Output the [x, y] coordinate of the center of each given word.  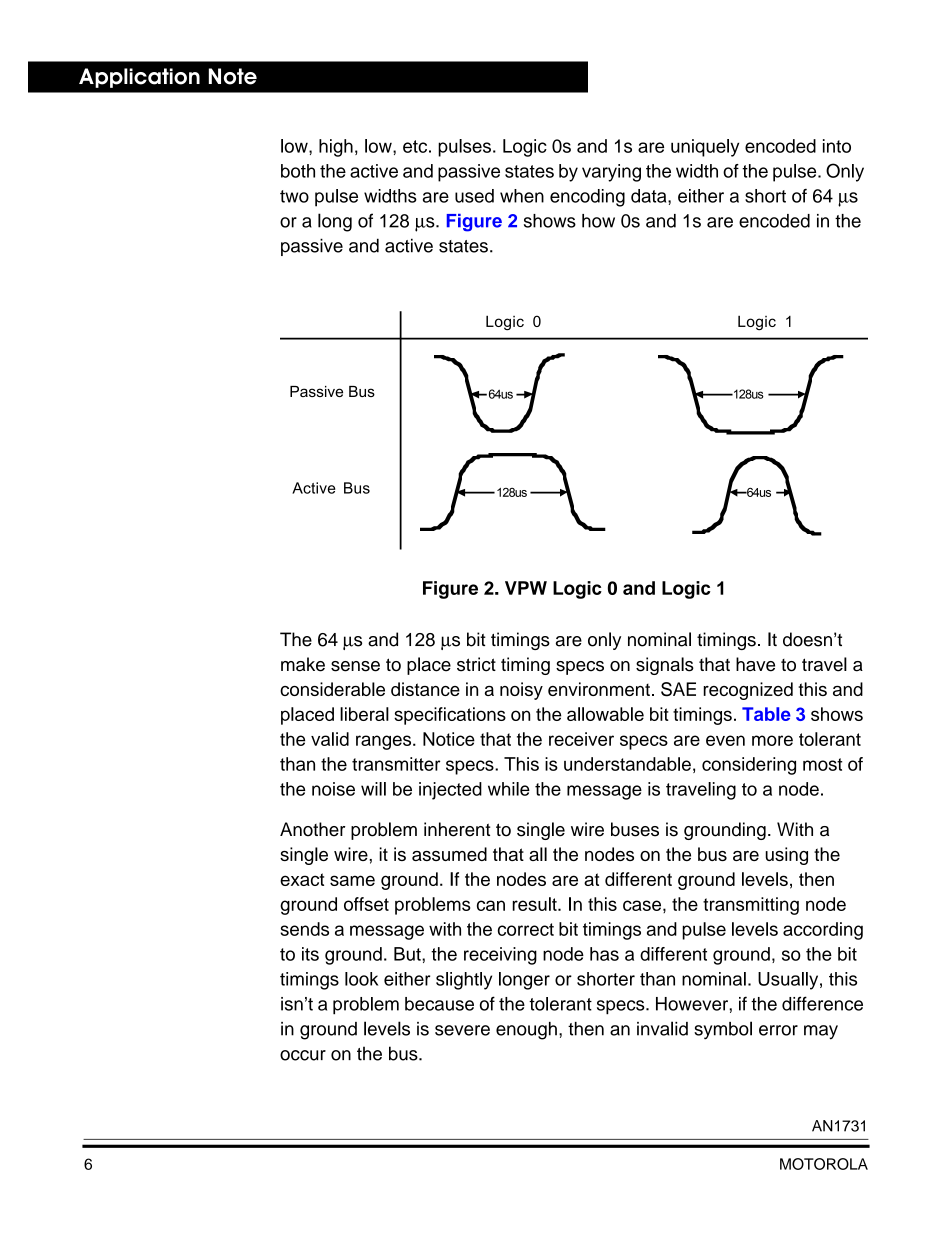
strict [476, 664]
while [509, 789]
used [474, 196]
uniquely [705, 148]
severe [462, 1030]
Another [312, 829]
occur [303, 1055]
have [755, 664]
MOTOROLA [824, 1164]
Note [233, 76]
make [303, 664]
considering [749, 766]
